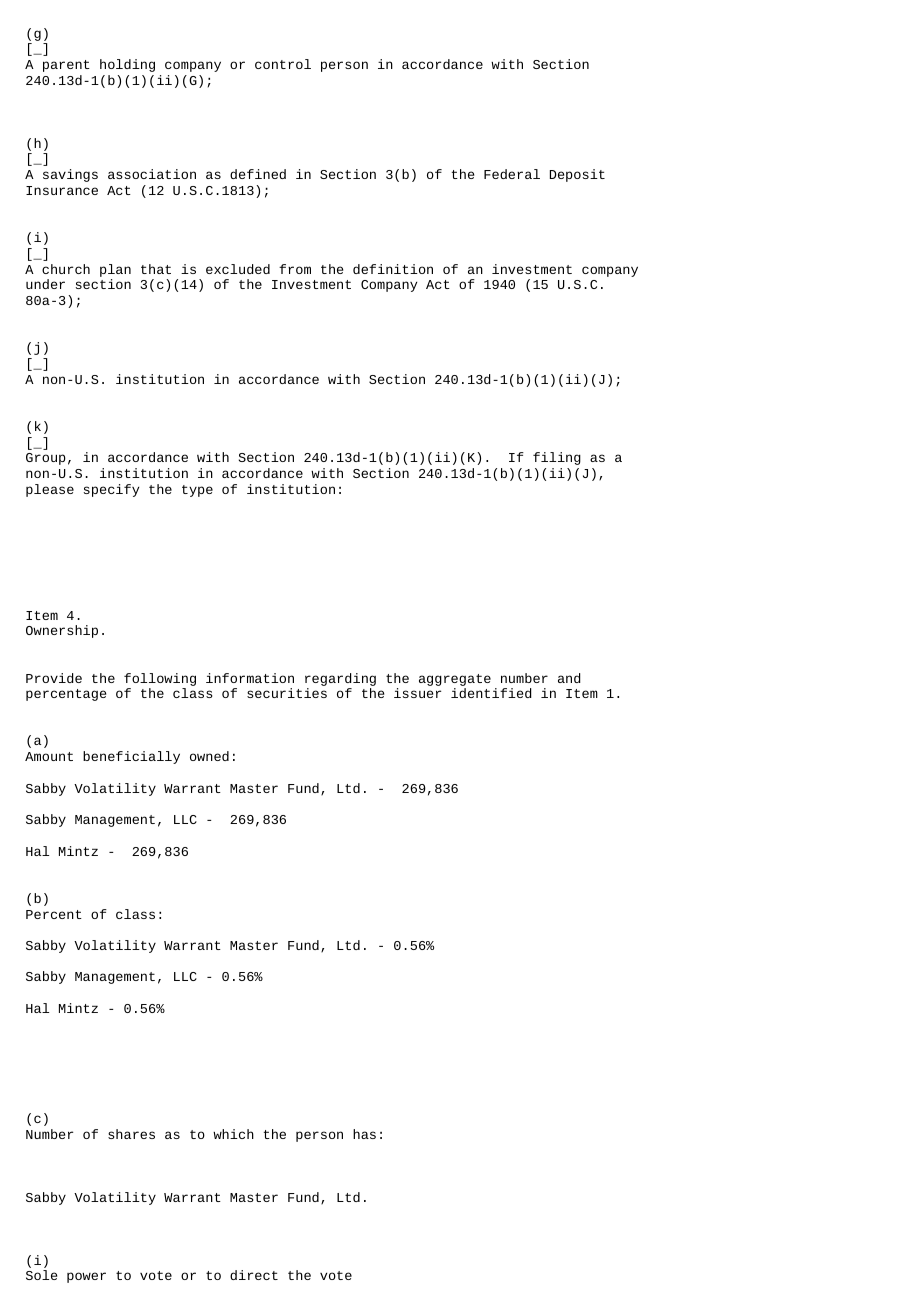 The image size is (924, 1308). I want to click on control, so click(283, 64).
